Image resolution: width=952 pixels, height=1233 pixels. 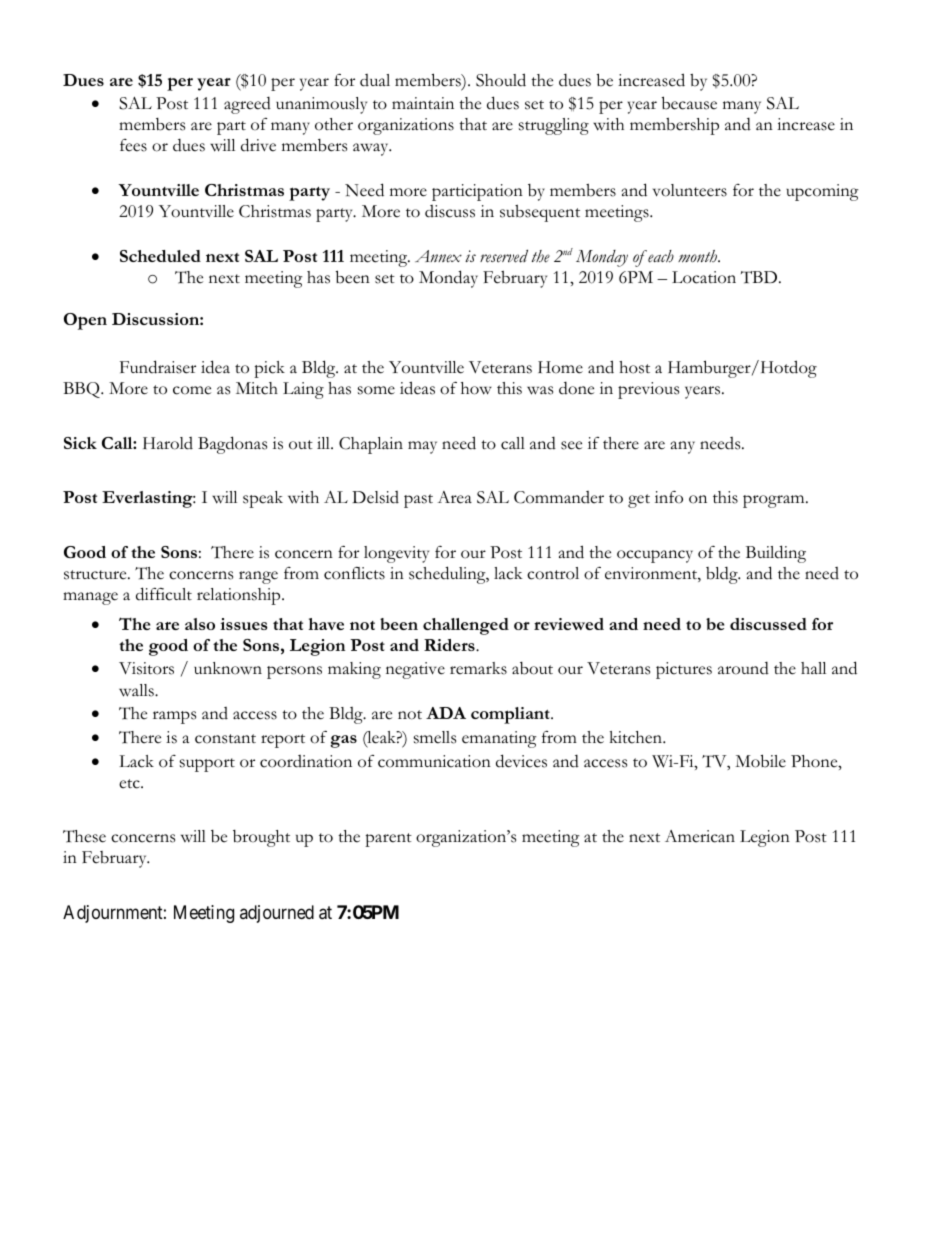 I want to click on Harold, so click(x=168, y=443).
